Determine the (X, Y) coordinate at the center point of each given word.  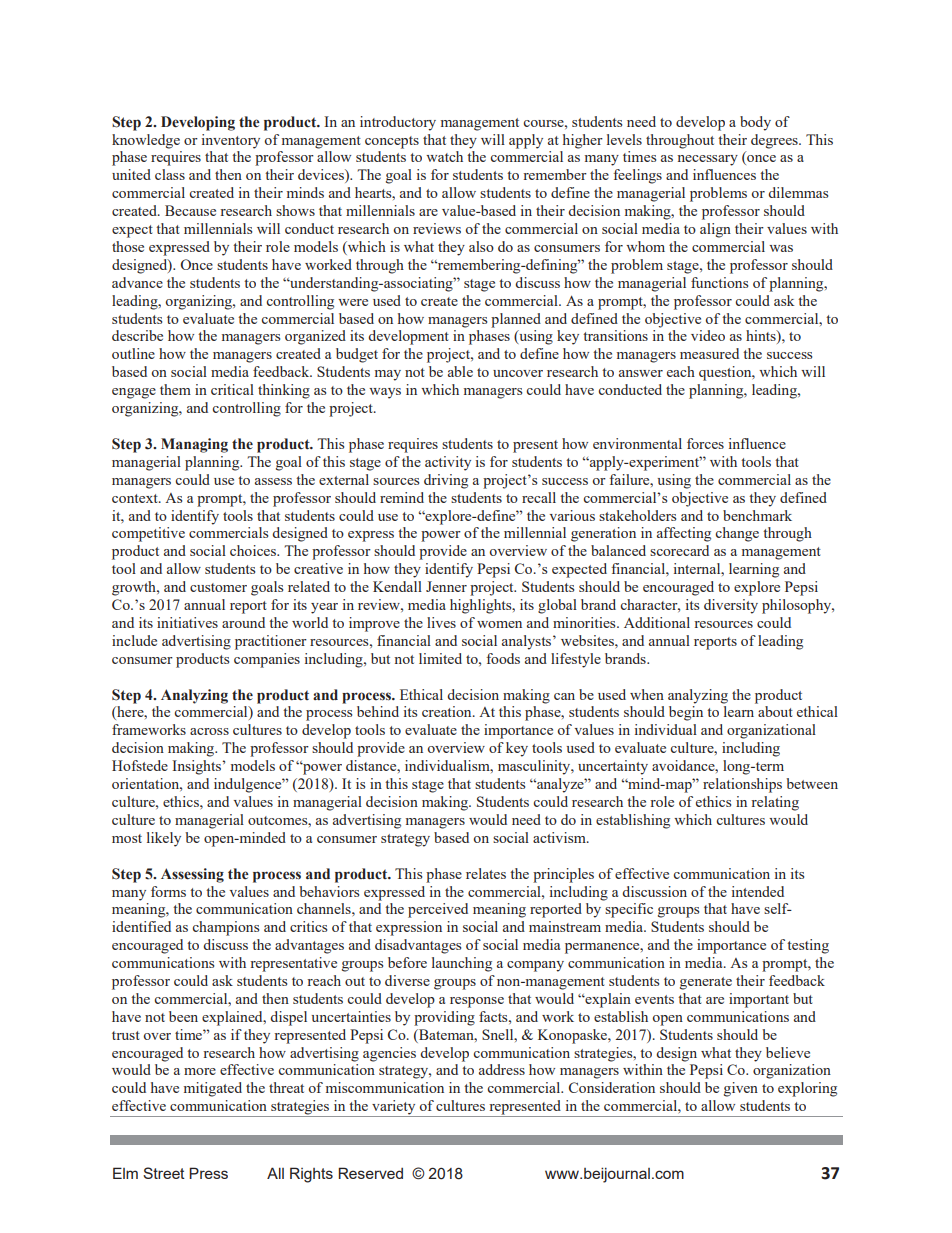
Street (164, 1173)
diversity (731, 606)
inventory (231, 141)
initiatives (187, 622)
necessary (707, 160)
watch (444, 156)
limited (440, 658)
